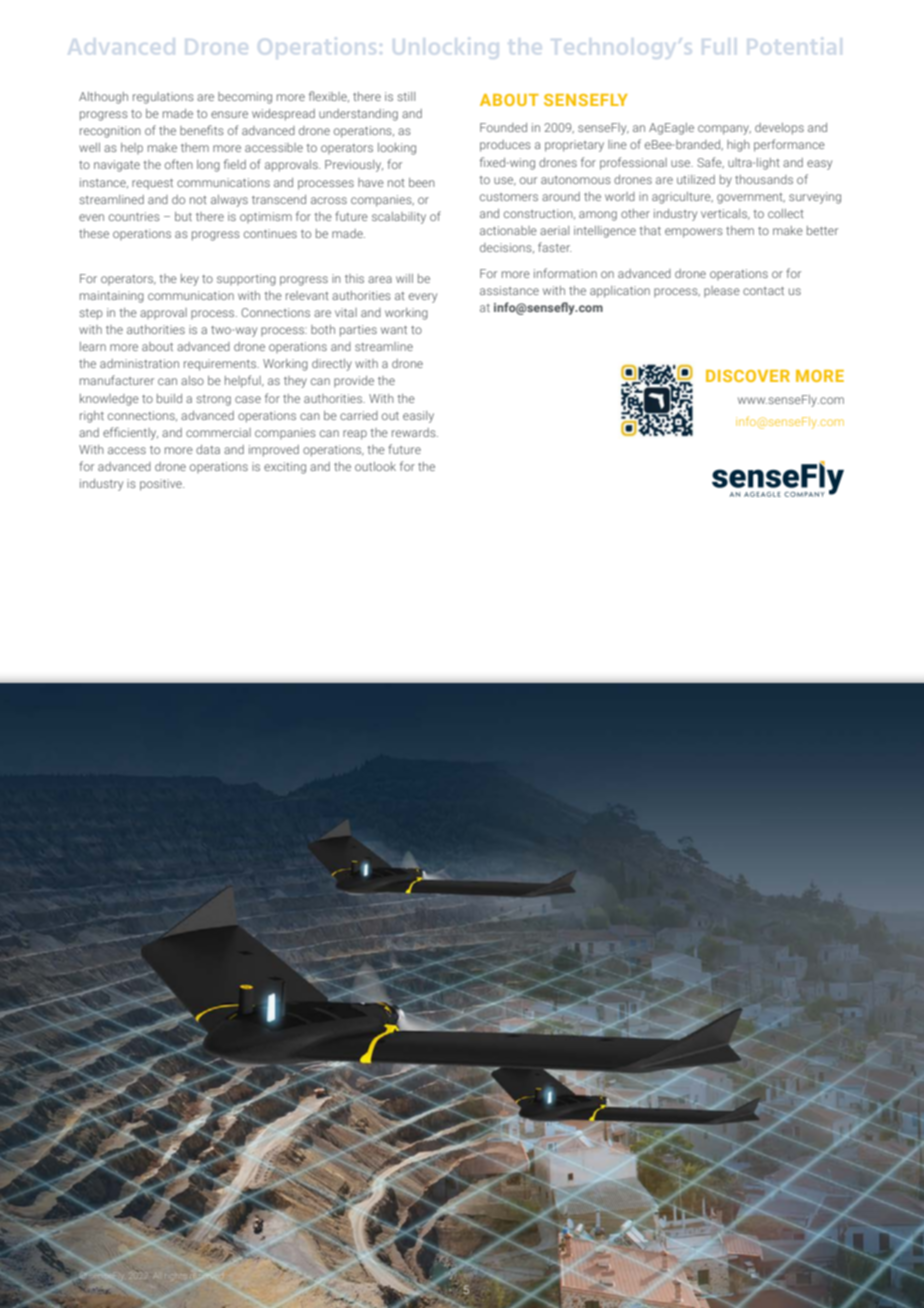  Describe the element at coordinates (375, 466) in the document. I see `outlook` at that location.
